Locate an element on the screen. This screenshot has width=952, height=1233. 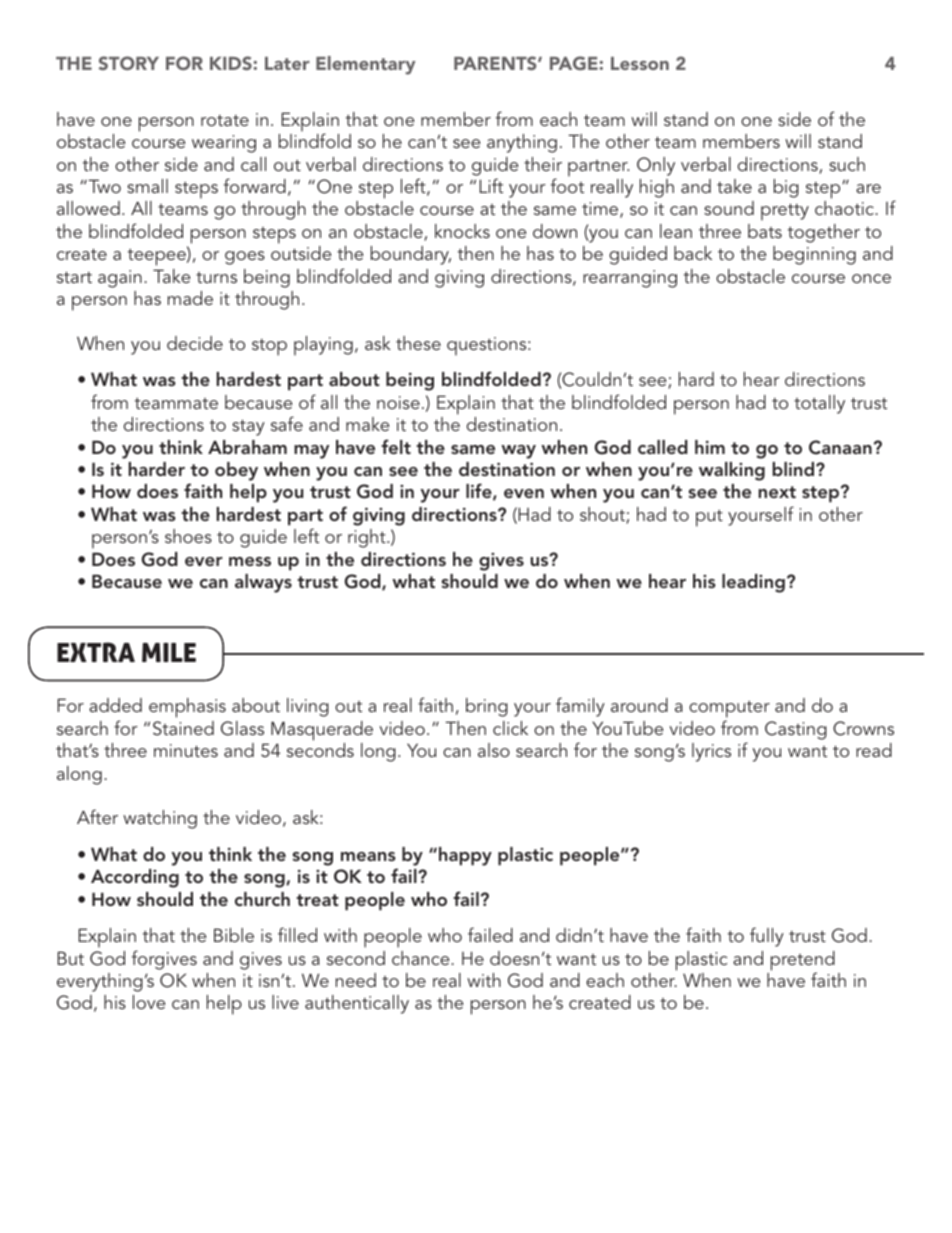
anything is located at coordinates (522, 143).
